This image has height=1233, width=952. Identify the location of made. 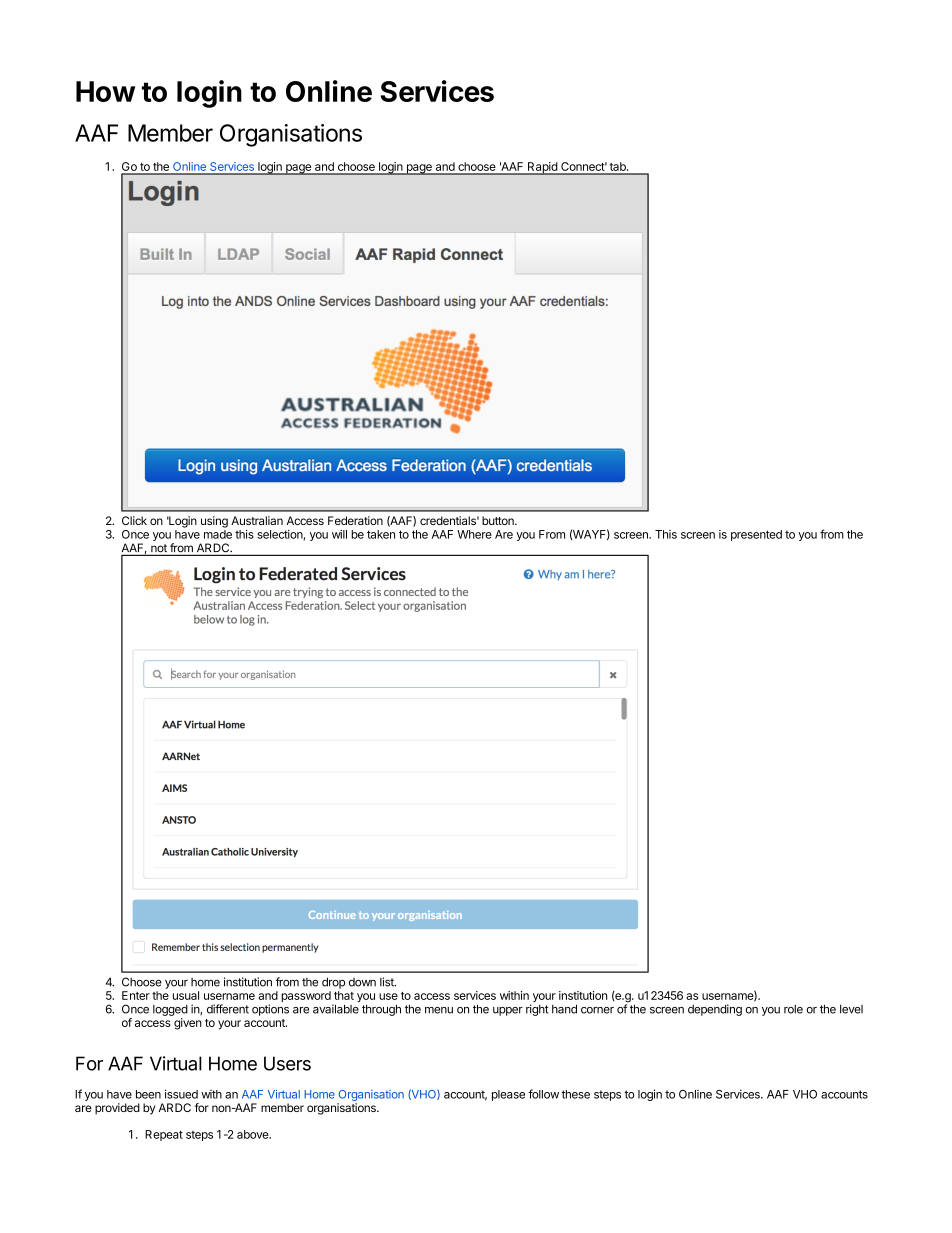
(218, 534).
